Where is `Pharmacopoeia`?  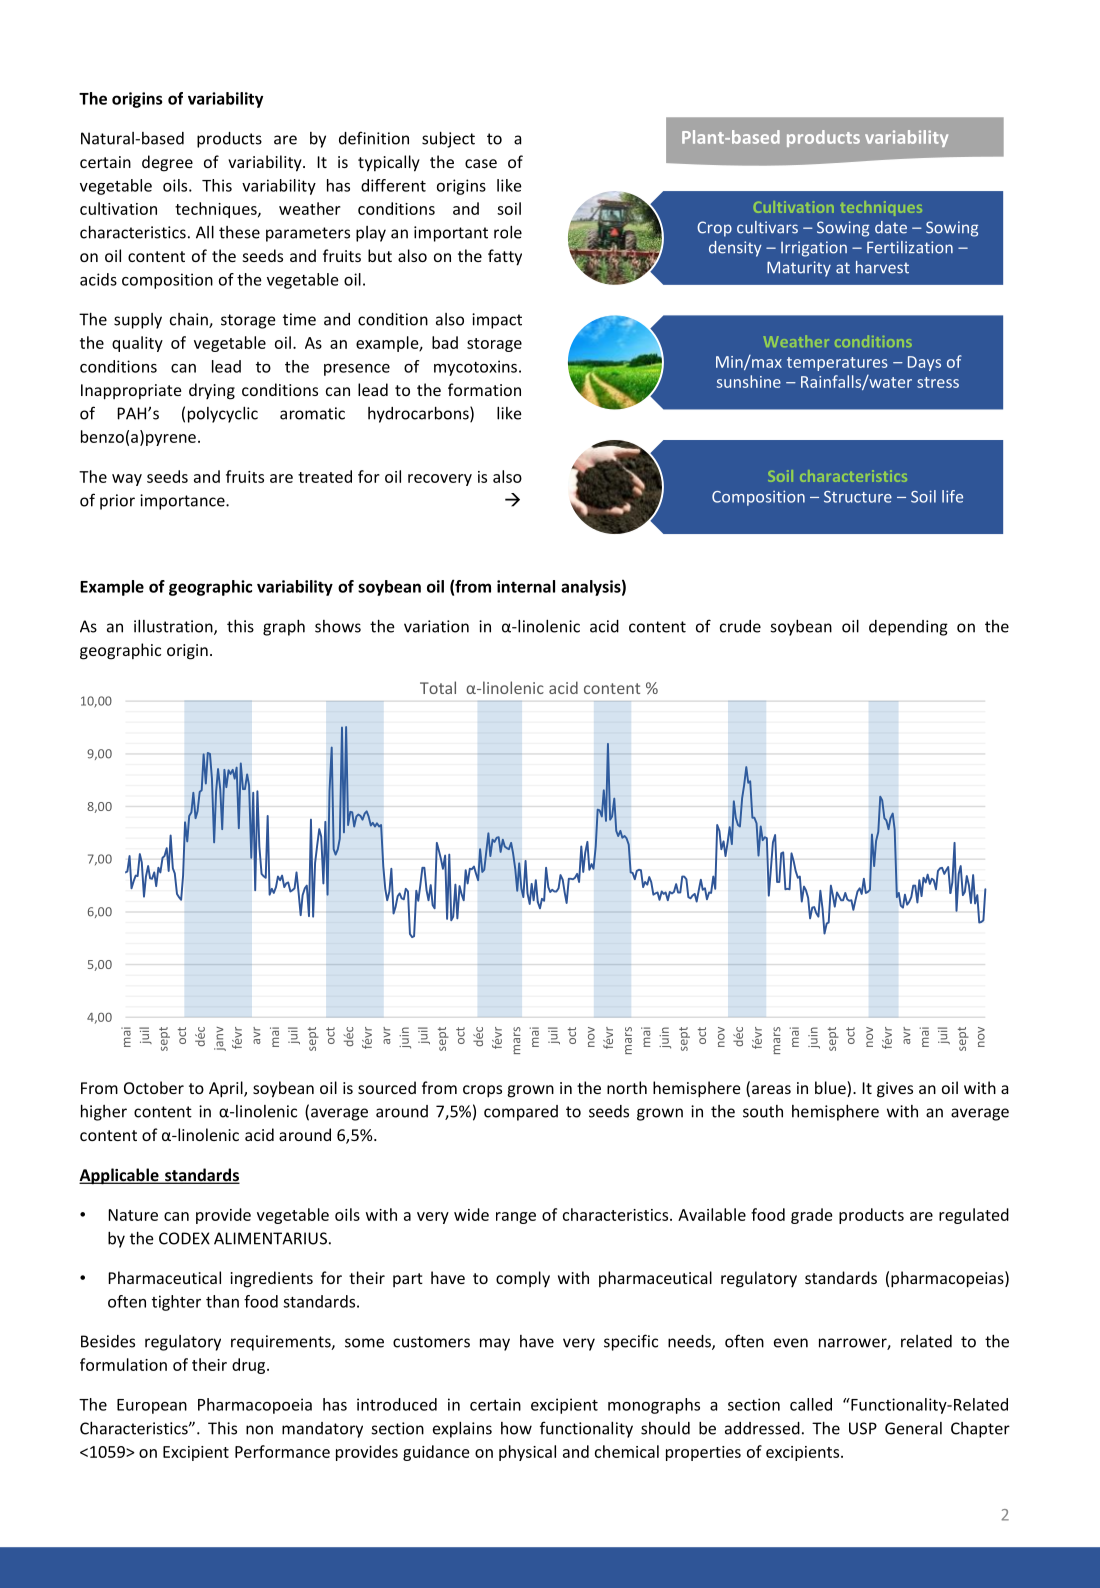 Pharmacopoeia is located at coordinates (255, 1406).
